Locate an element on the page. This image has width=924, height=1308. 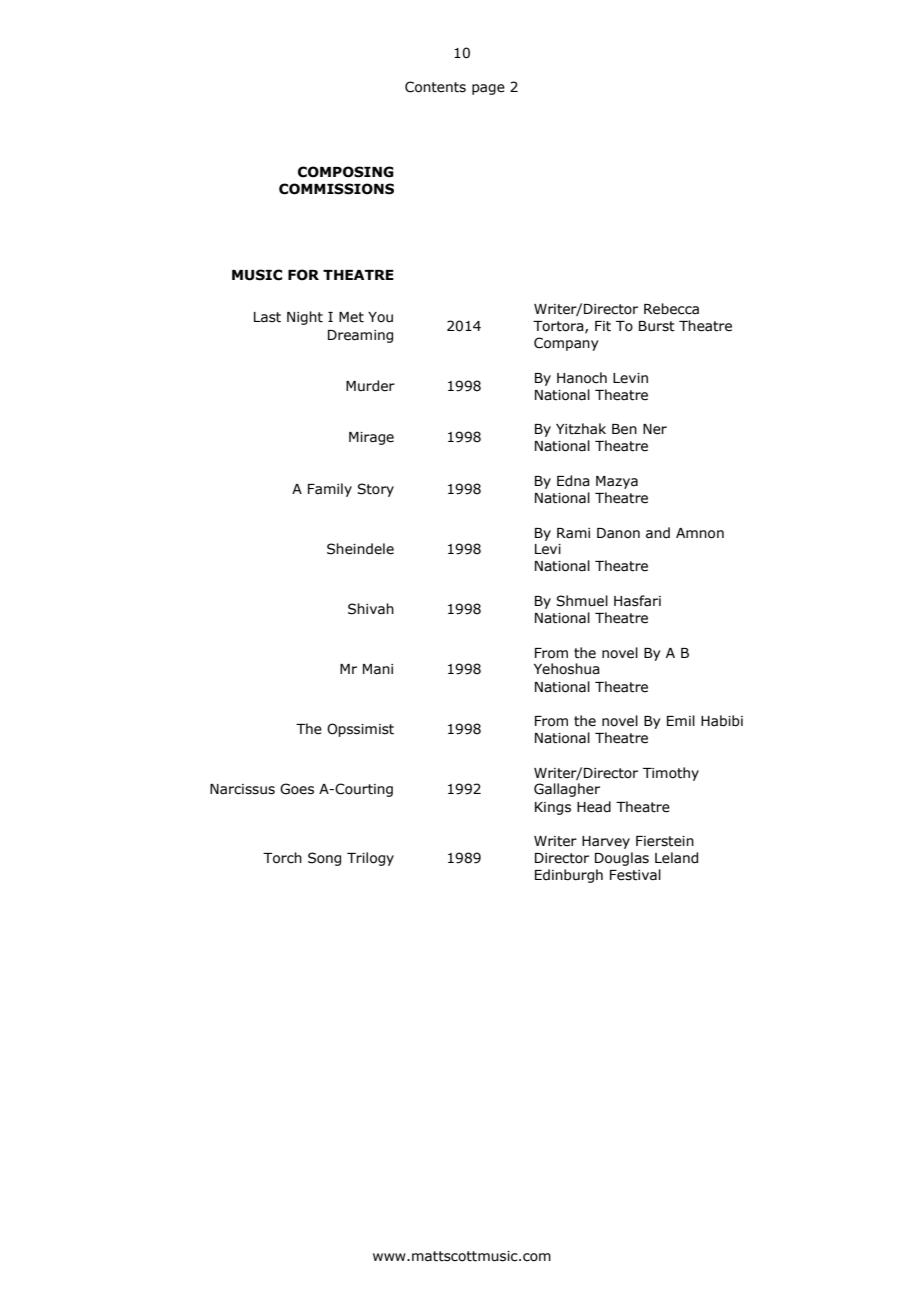
FOR is located at coordinates (303, 275).
